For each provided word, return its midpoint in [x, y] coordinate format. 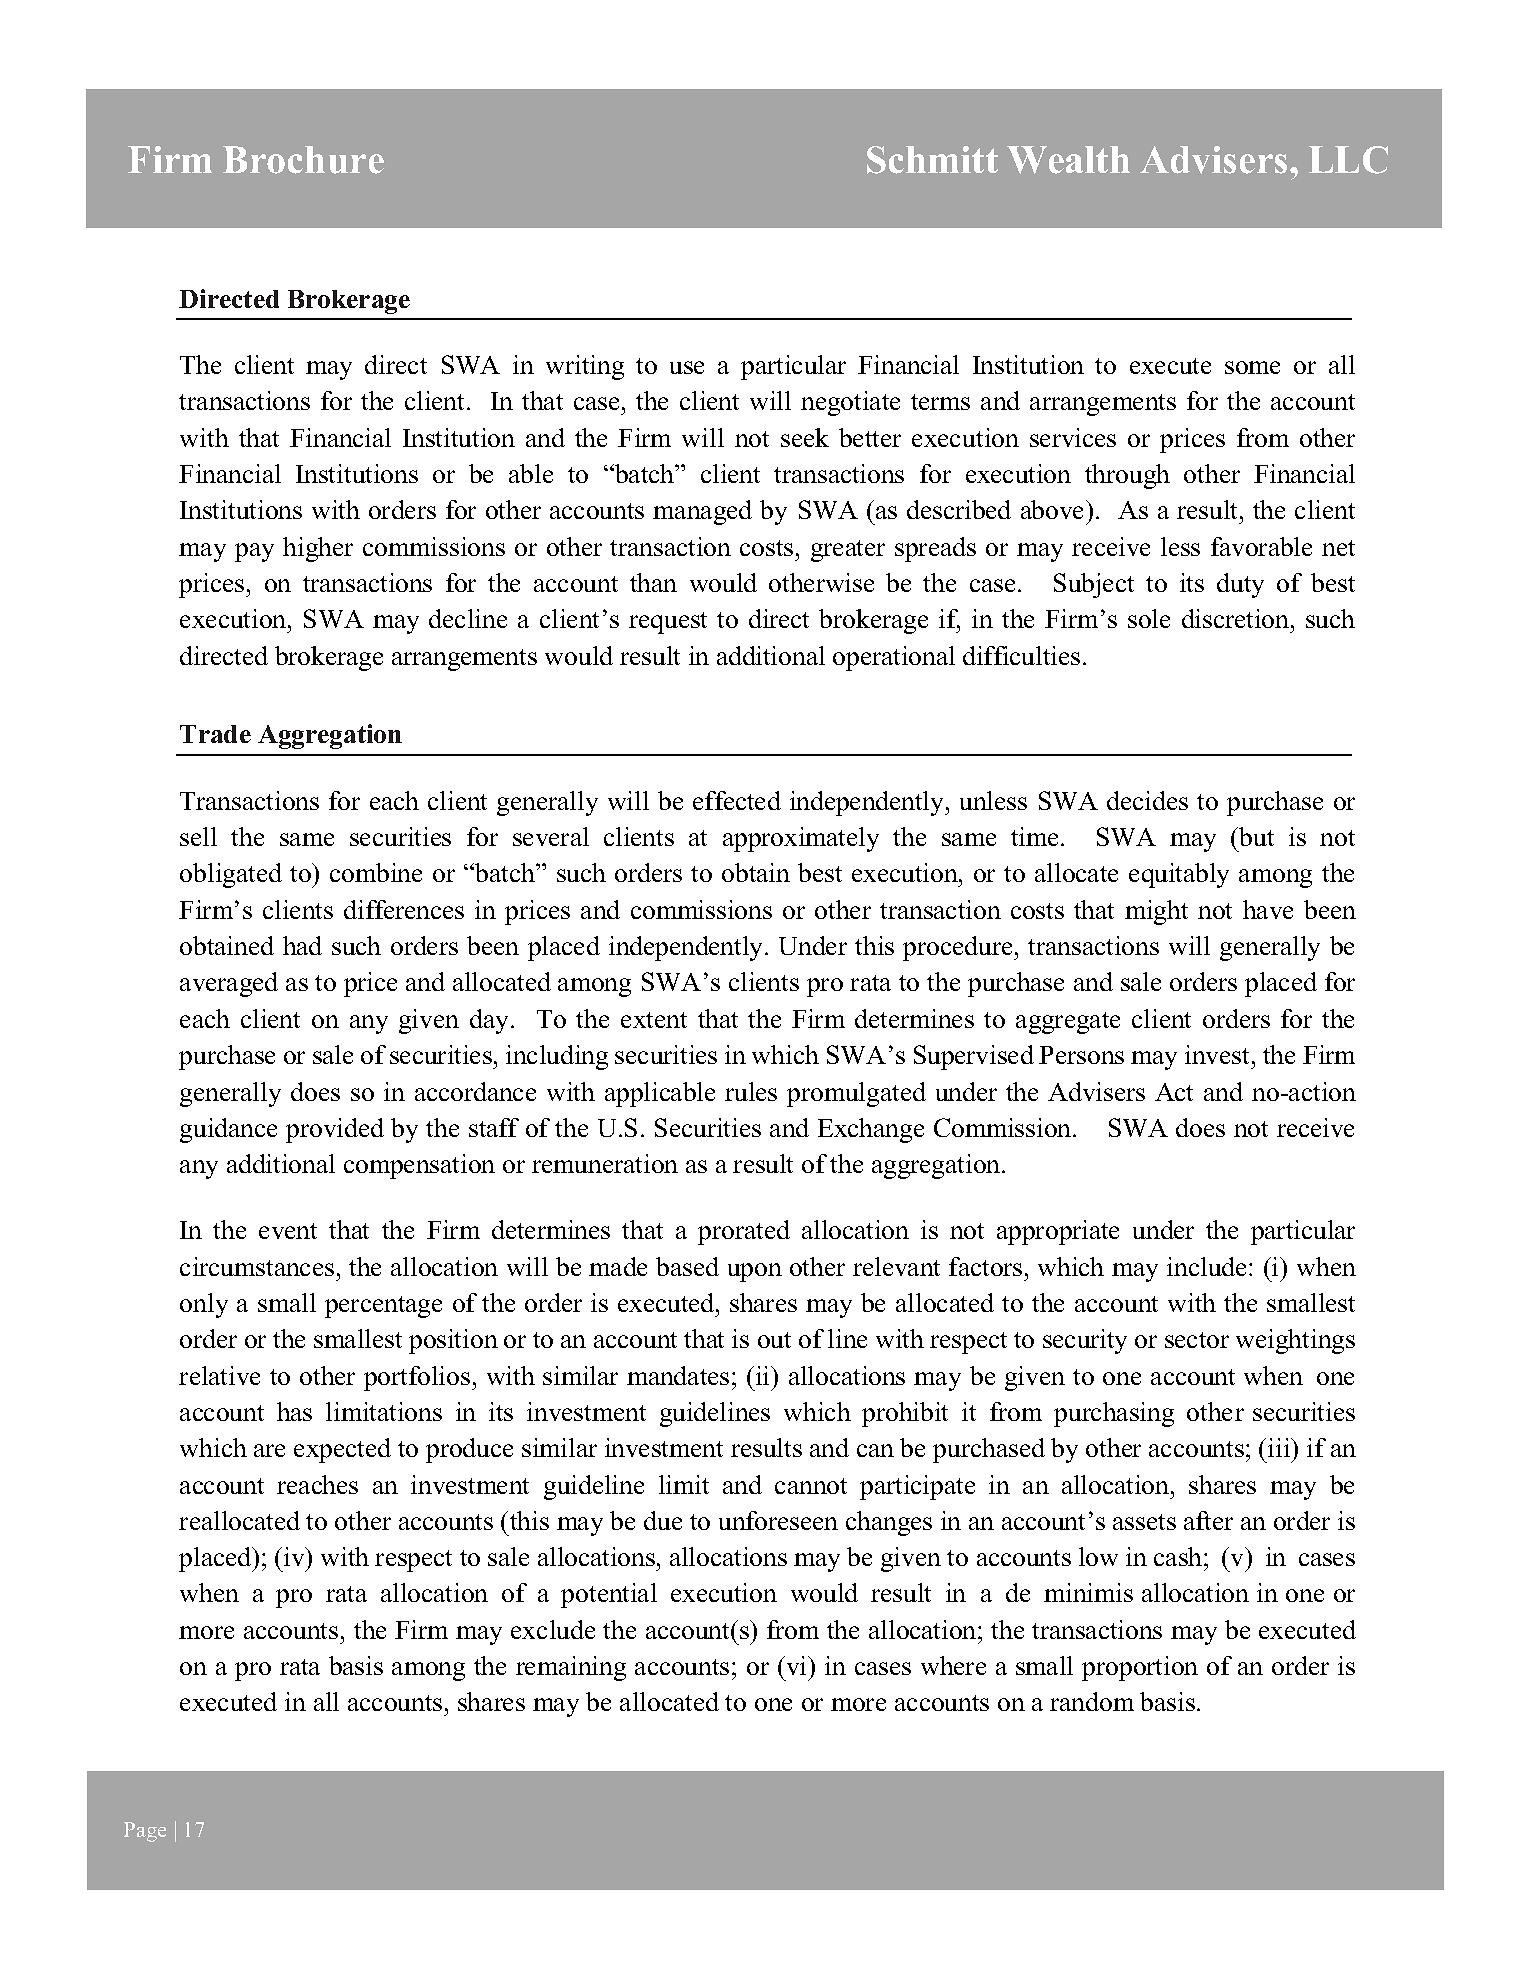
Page [145, 1832]
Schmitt [932, 160]
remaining [571, 1668]
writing [585, 367]
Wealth [1068, 160]
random [1092, 1701]
